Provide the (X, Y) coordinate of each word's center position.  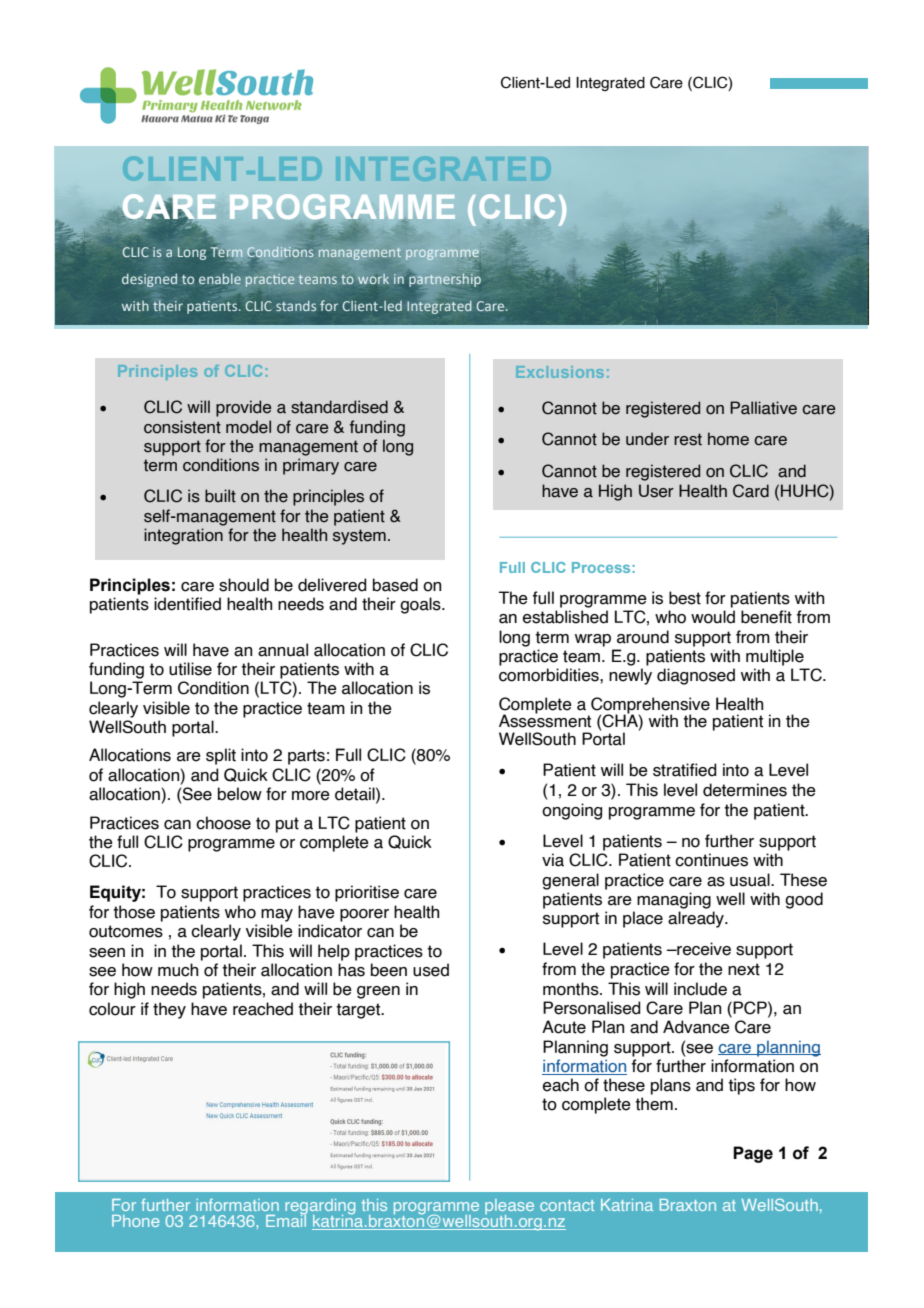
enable (220, 279)
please (509, 1208)
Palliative (763, 408)
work (373, 279)
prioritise (367, 893)
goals (421, 605)
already (697, 919)
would (713, 617)
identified (187, 604)
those (134, 912)
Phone (135, 1221)
